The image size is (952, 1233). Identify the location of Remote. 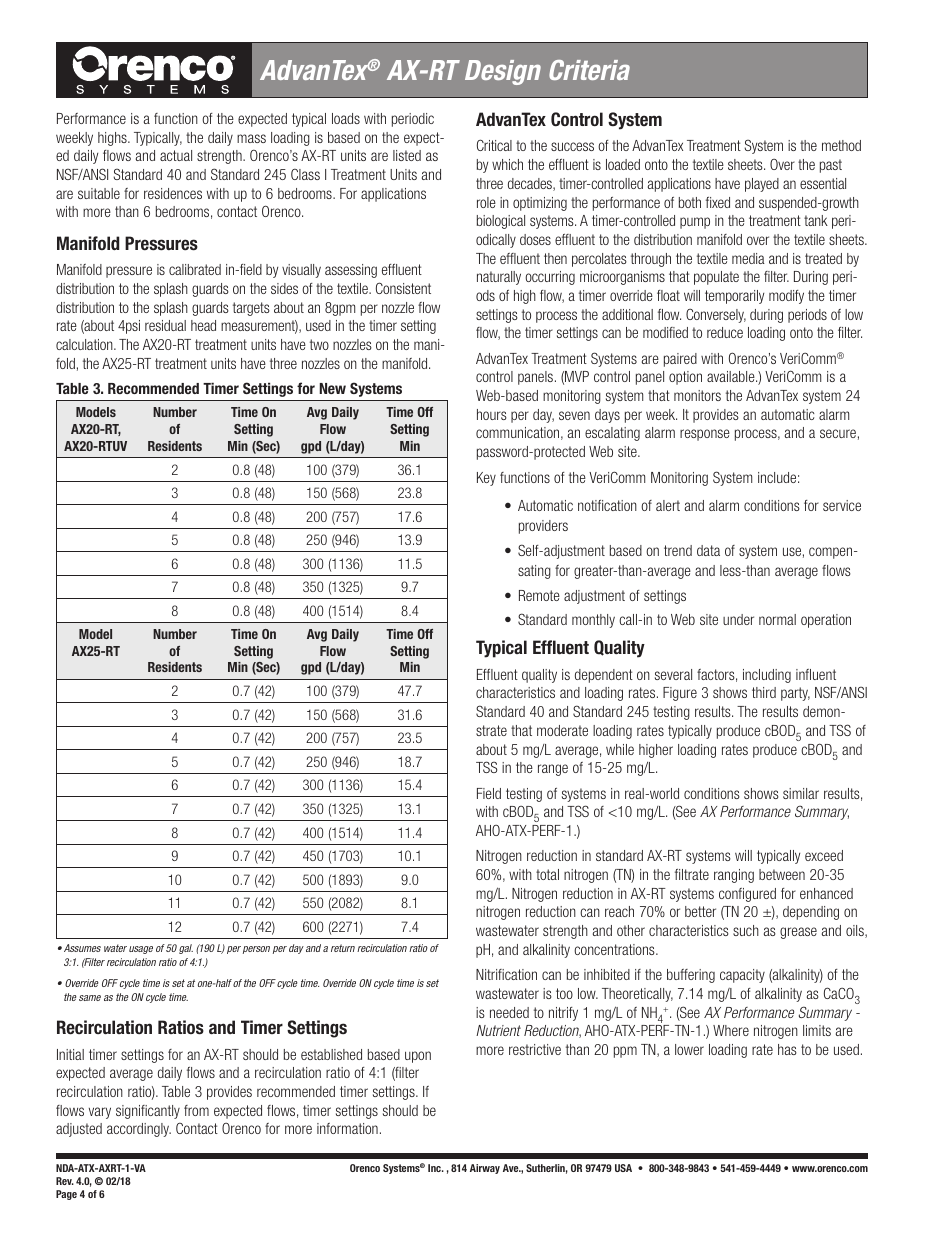
(539, 595).
